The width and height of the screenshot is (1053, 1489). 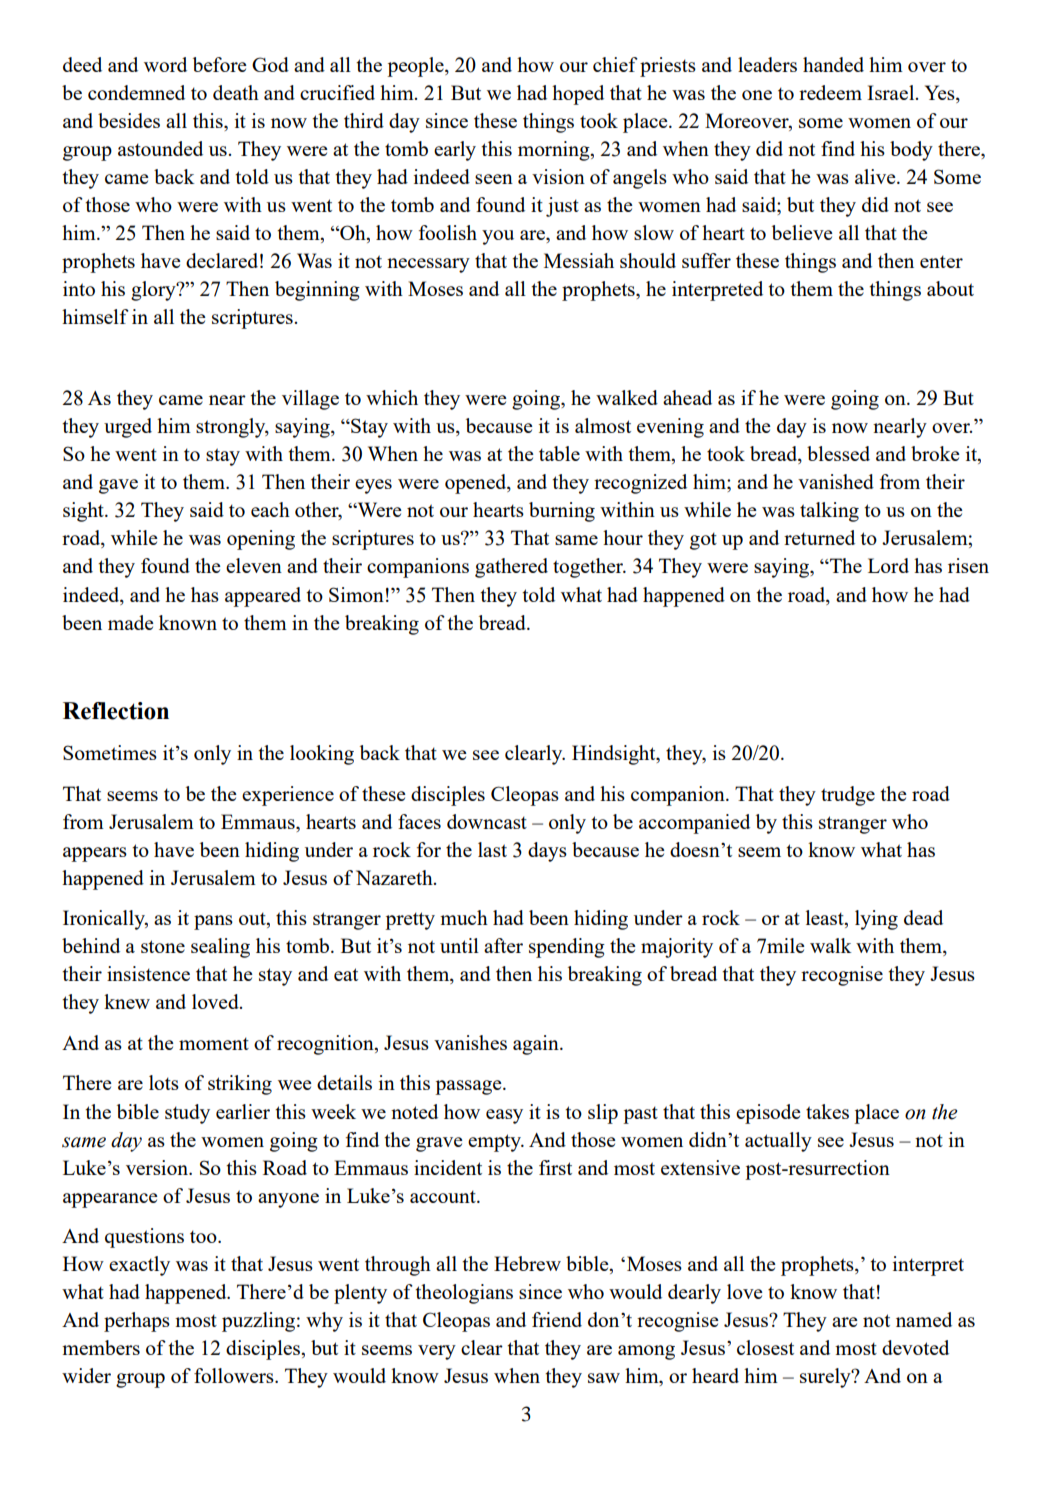 I want to click on Reflection, so click(x=116, y=711).
